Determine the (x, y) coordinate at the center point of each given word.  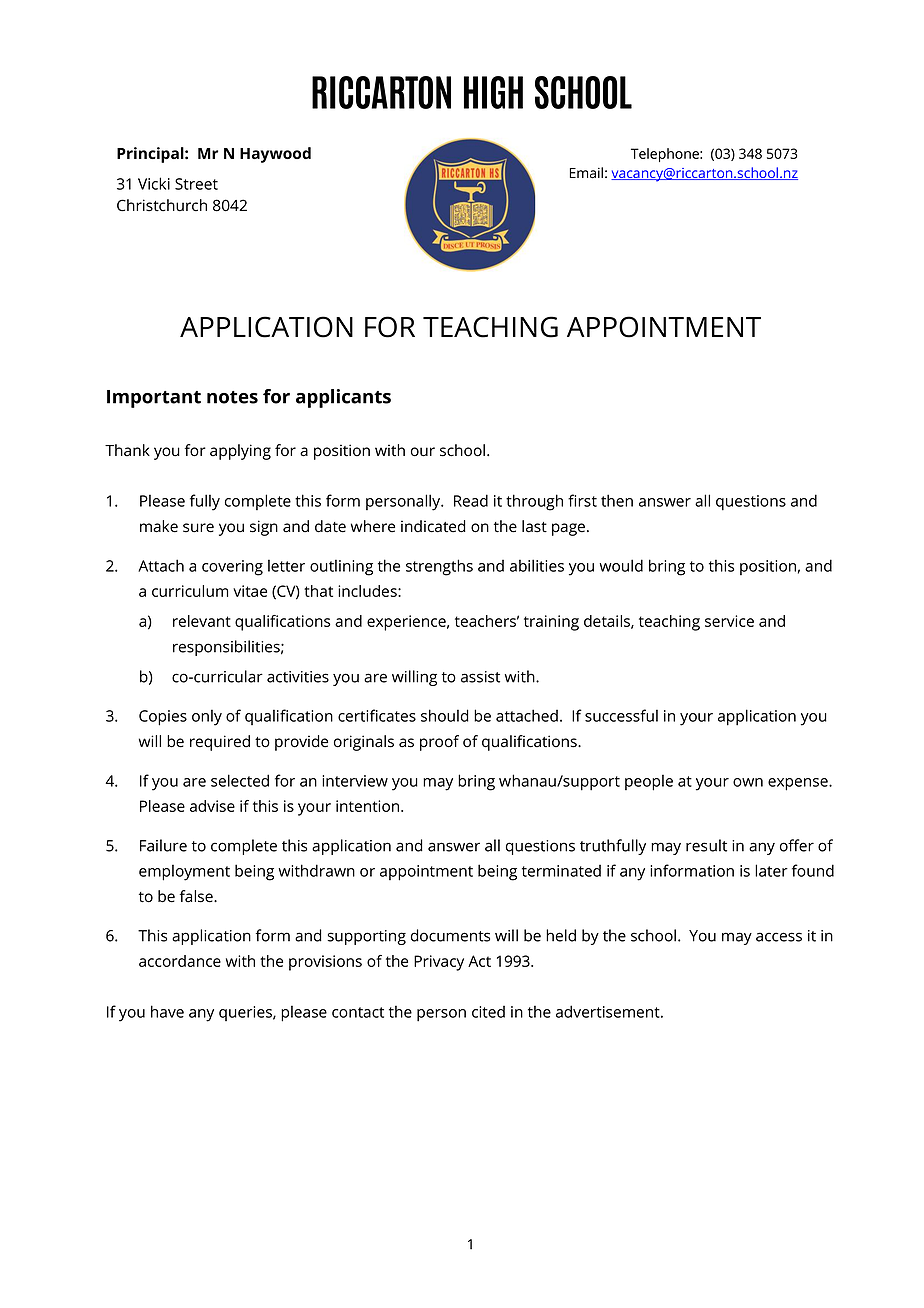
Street (196, 184)
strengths (439, 567)
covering (232, 568)
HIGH (493, 92)
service (729, 621)
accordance (180, 961)
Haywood (275, 155)
